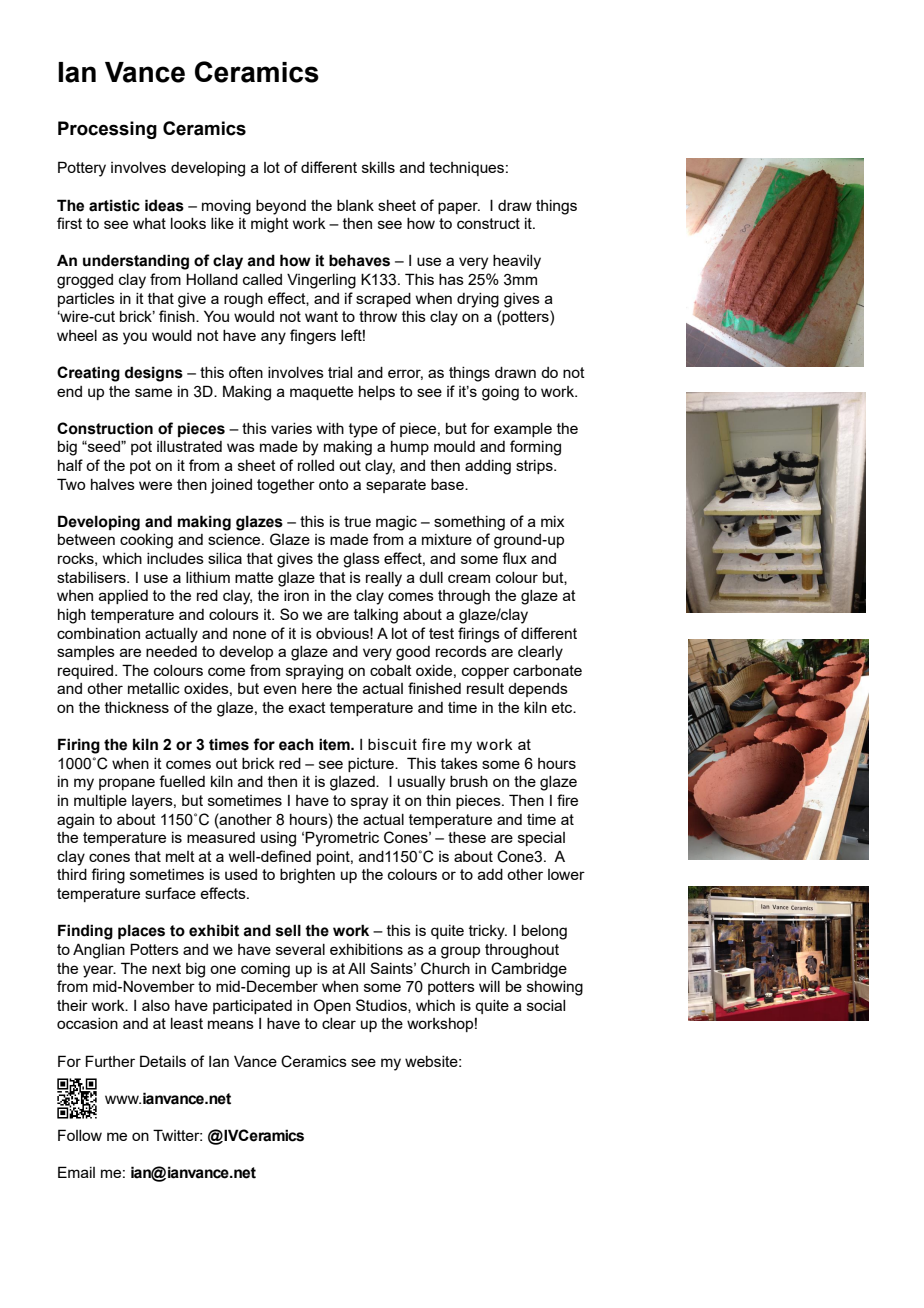 This document has height=1308, width=924. Describe the element at coordinates (146, 541) in the document. I see `cooking` at that location.
